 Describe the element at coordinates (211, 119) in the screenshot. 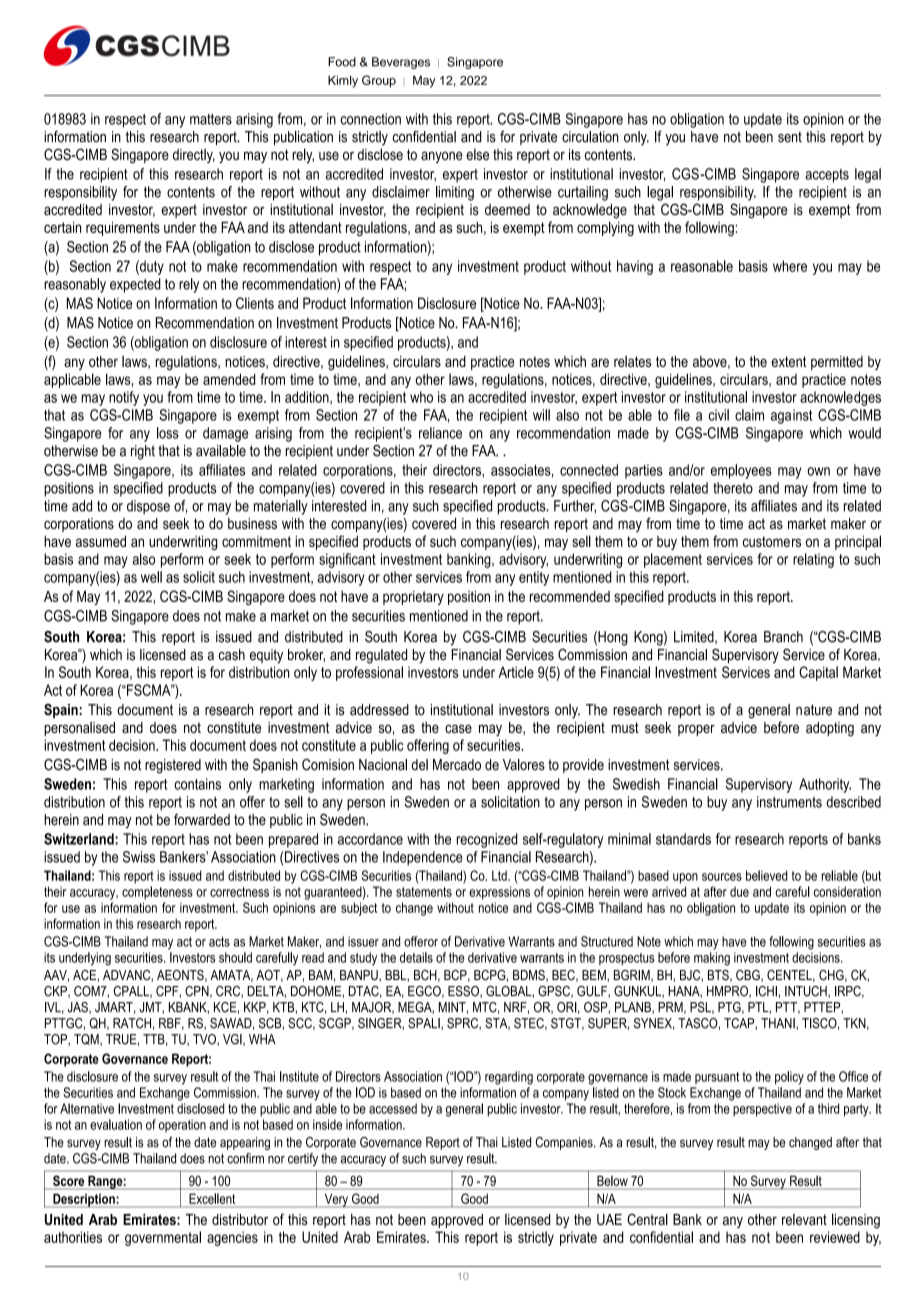

I see `matters` at that location.
